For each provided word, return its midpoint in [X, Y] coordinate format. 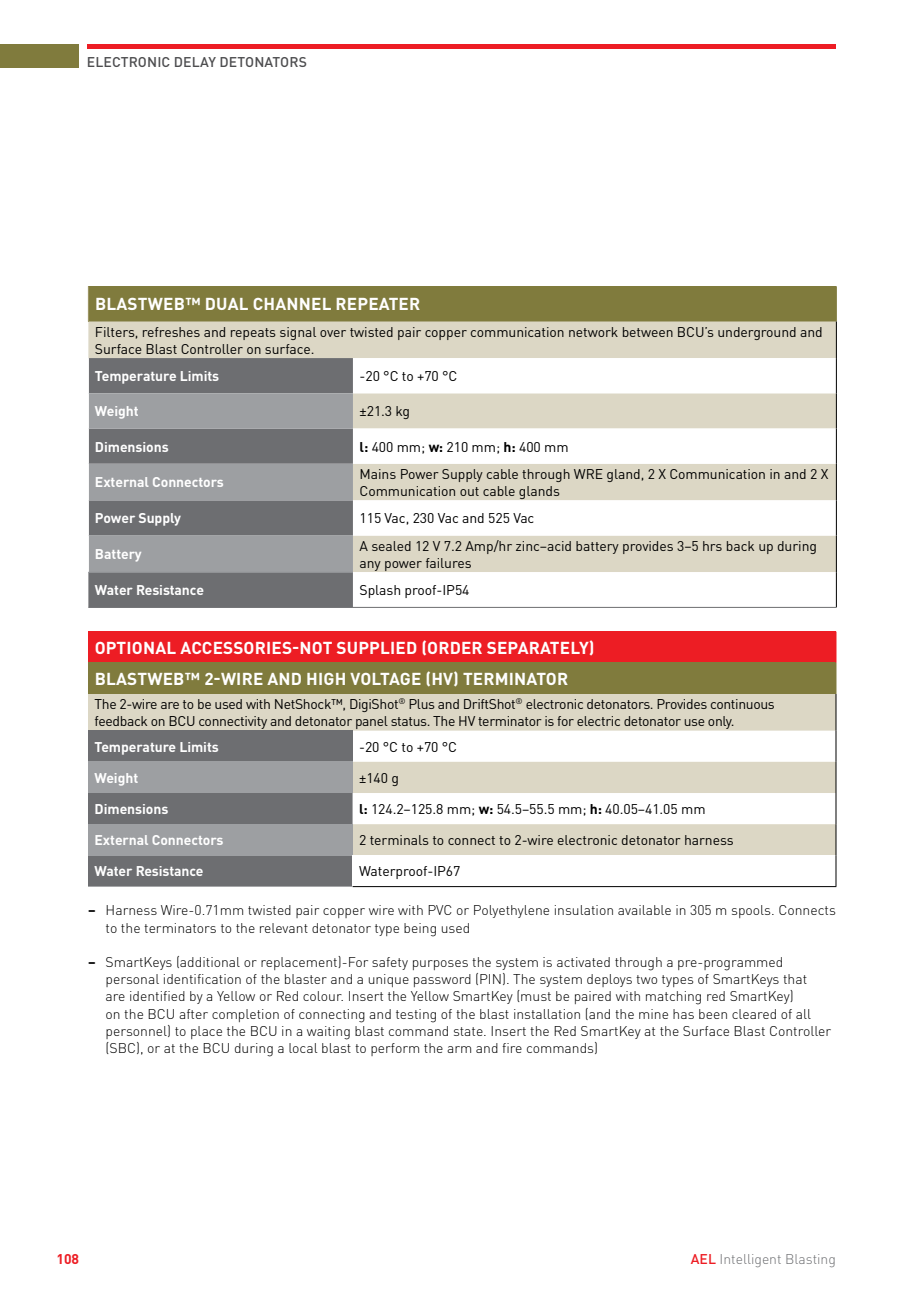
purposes [440, 965]
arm [459, 1049]
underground [757, 333]
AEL [703, 1259]
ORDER [455, 648]
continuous [742, 704]
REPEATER [378, 304]
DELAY [195, 62]
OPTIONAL [135, 648]
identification [202, 979]
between [648, 332]
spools [752, 911]
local [303, 1048]
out [469, 491]
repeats [253, 334]
